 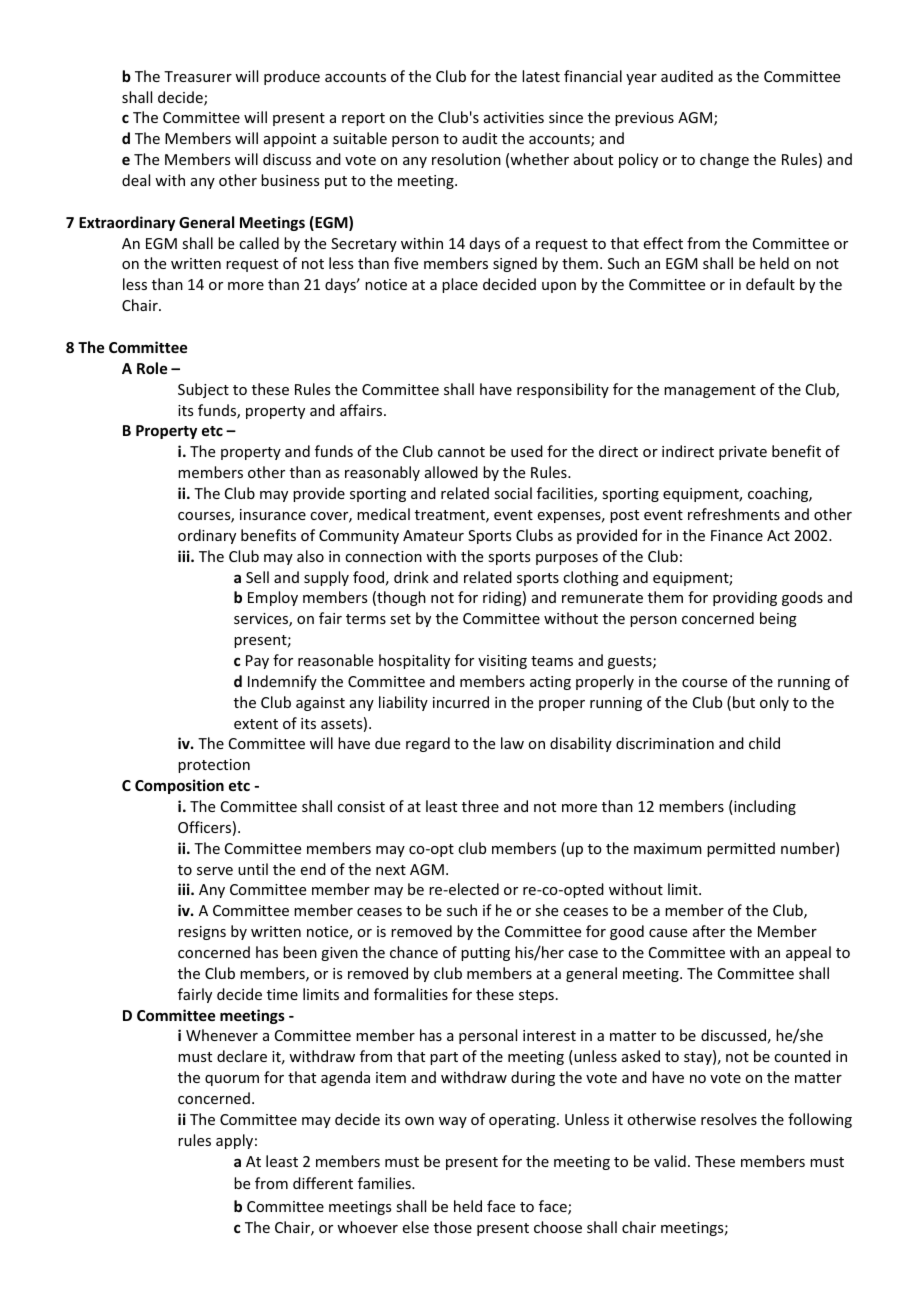 I want to click on after, so click(x=709, y=931).
